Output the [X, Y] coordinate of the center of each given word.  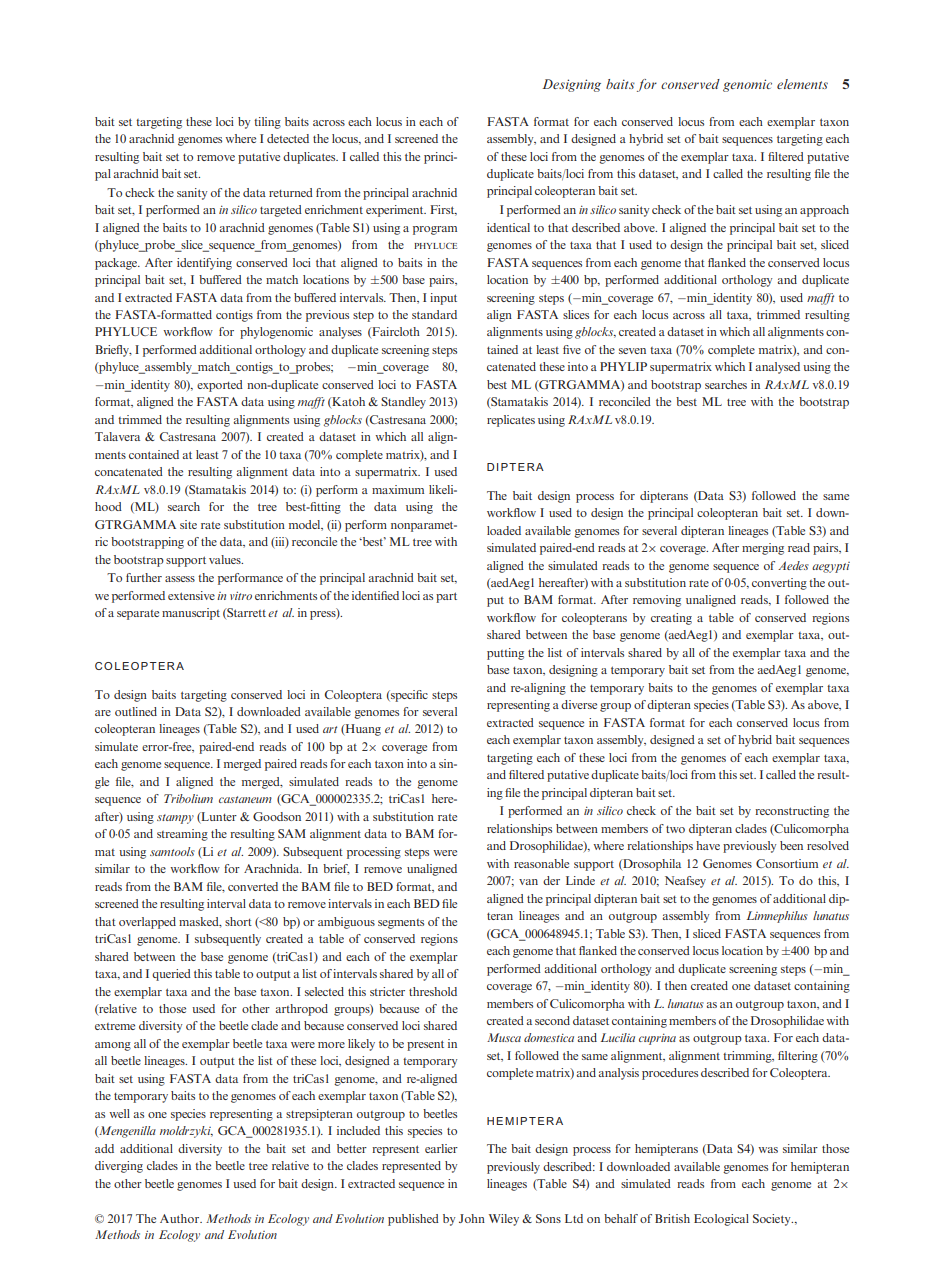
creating [671, 619]
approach [824, 211]
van [528, 882]
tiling [267, 123]
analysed [777, 368]
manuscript [191, 614]
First [443, 210]
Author [181, 1218]
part [446, 597]
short [238, 921]
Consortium [787, 863]
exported [220, 386]
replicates [511, 421]
